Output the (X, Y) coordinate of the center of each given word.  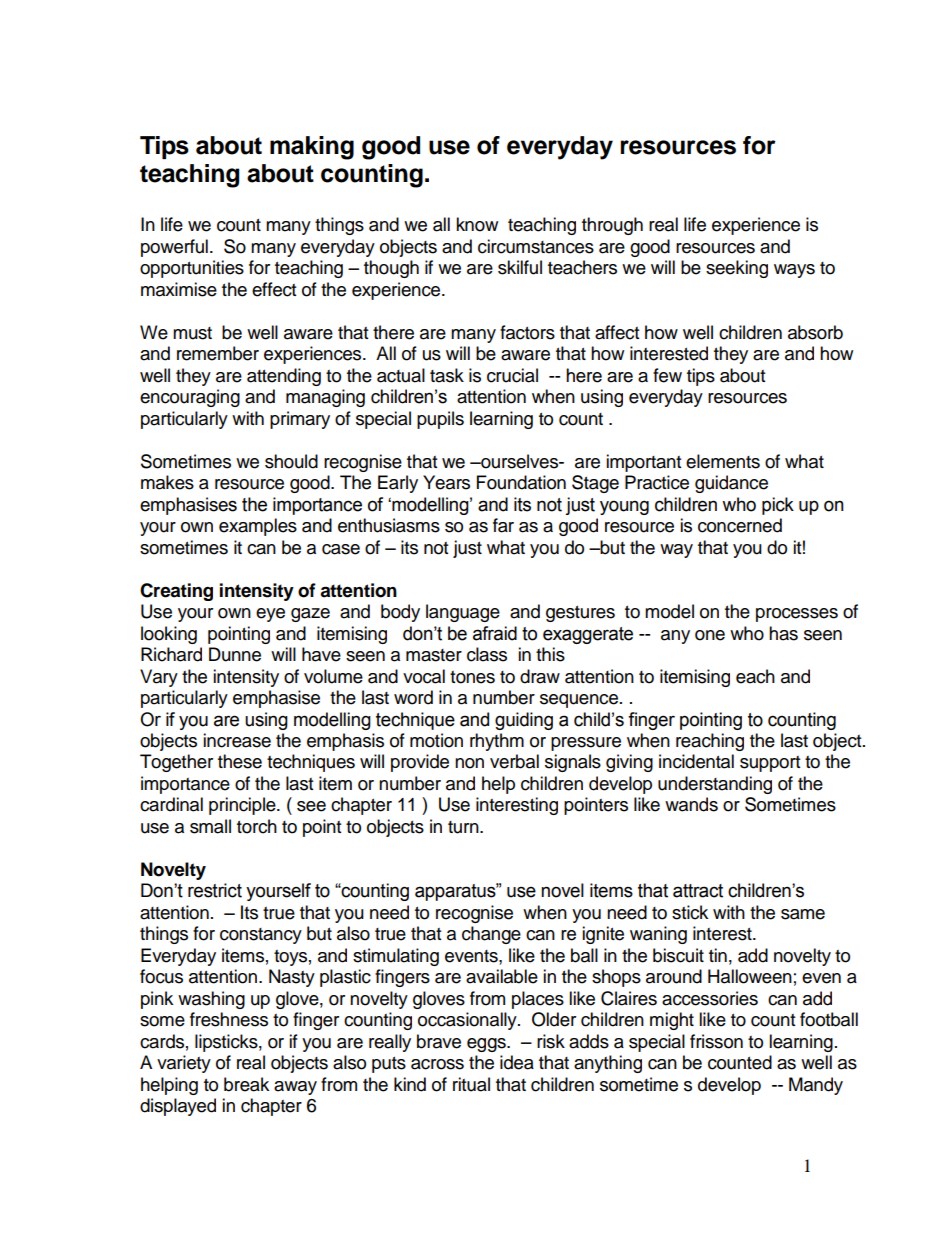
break (246, 1084)
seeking (737, 269)
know (477, 224)
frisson (716, 1041)
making (312, 148)
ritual (471, 1084)
